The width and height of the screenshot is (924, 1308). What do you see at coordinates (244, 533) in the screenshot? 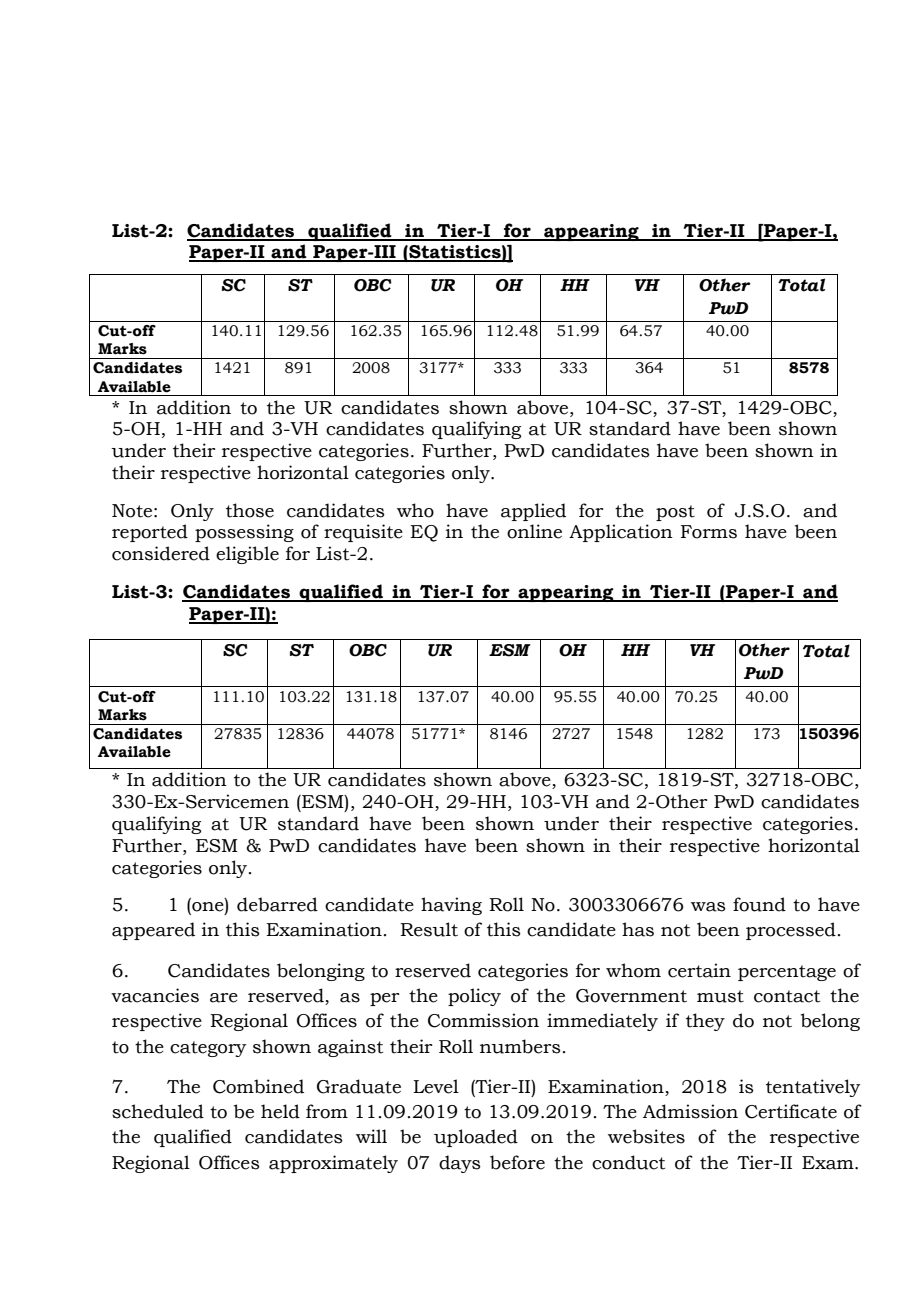
I see `possessing` at bounding box center [244, 533].
